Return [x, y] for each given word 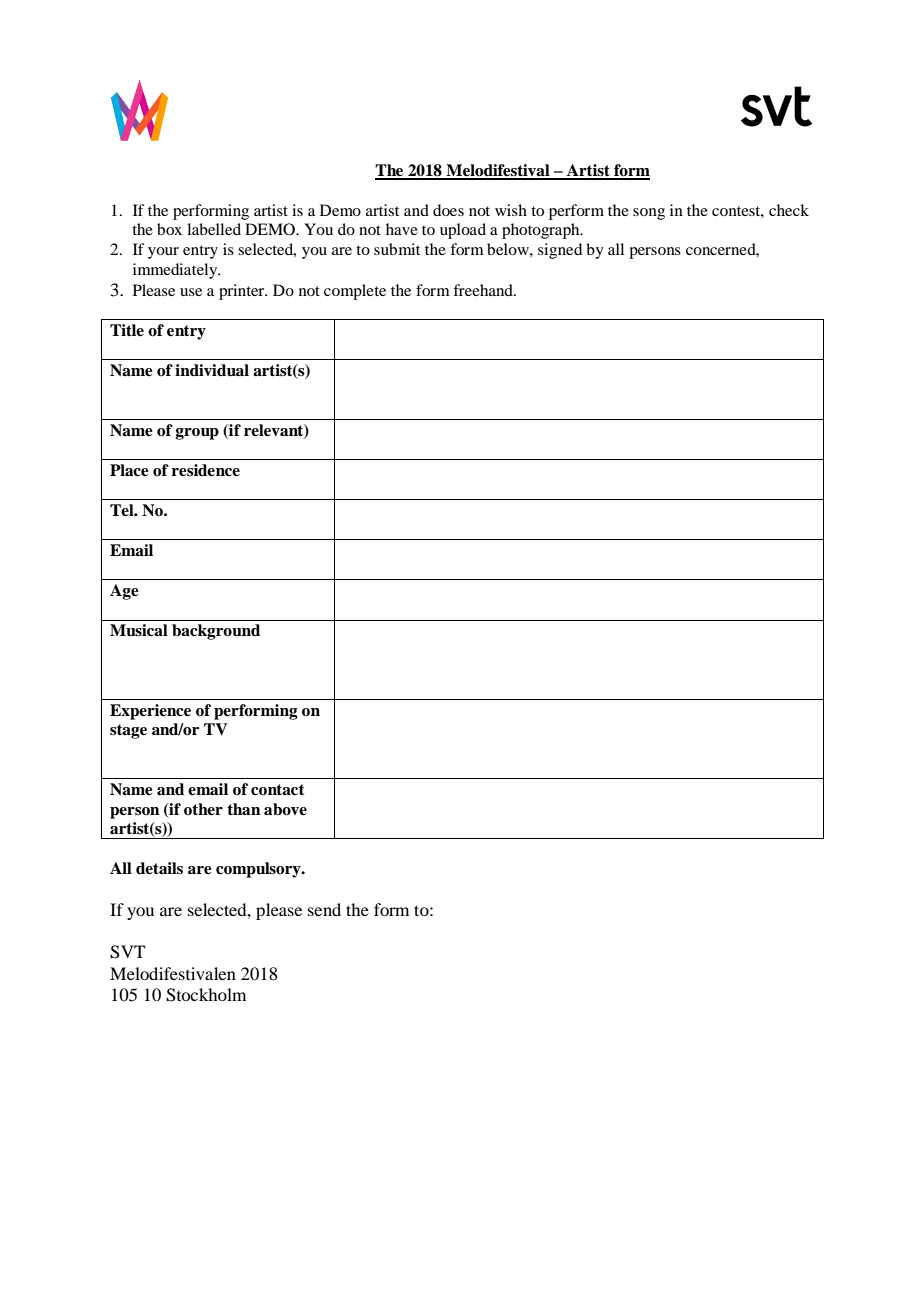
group [197, 434]
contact [278, 790]
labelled [214, 229]
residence [206, 470]
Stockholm [206, 995]
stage [128, 731]
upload [463, 231]
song [649, 214]
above [285, 809]
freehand [484, 290]
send [324, 909]
